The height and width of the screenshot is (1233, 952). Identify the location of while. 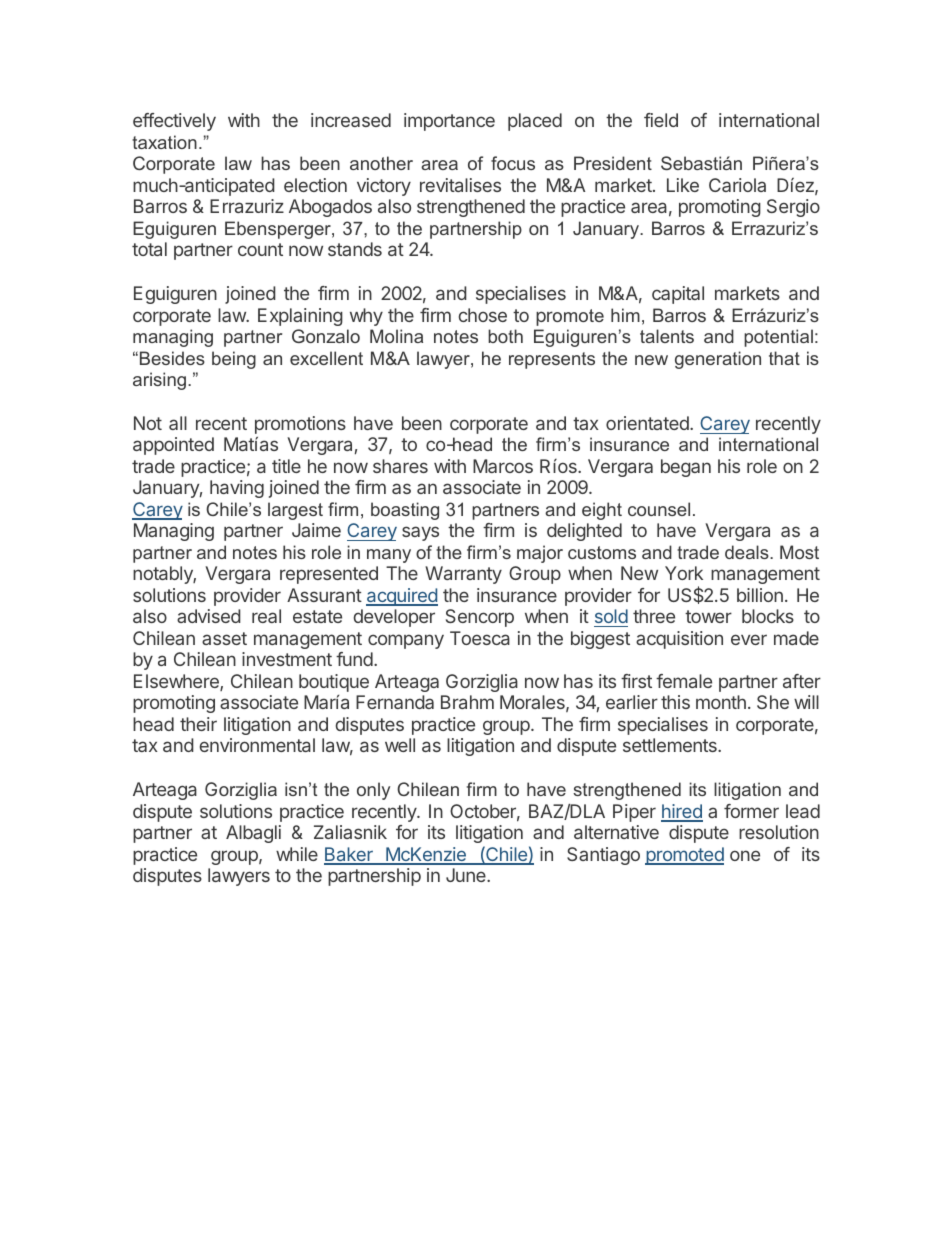
(297, 854).
